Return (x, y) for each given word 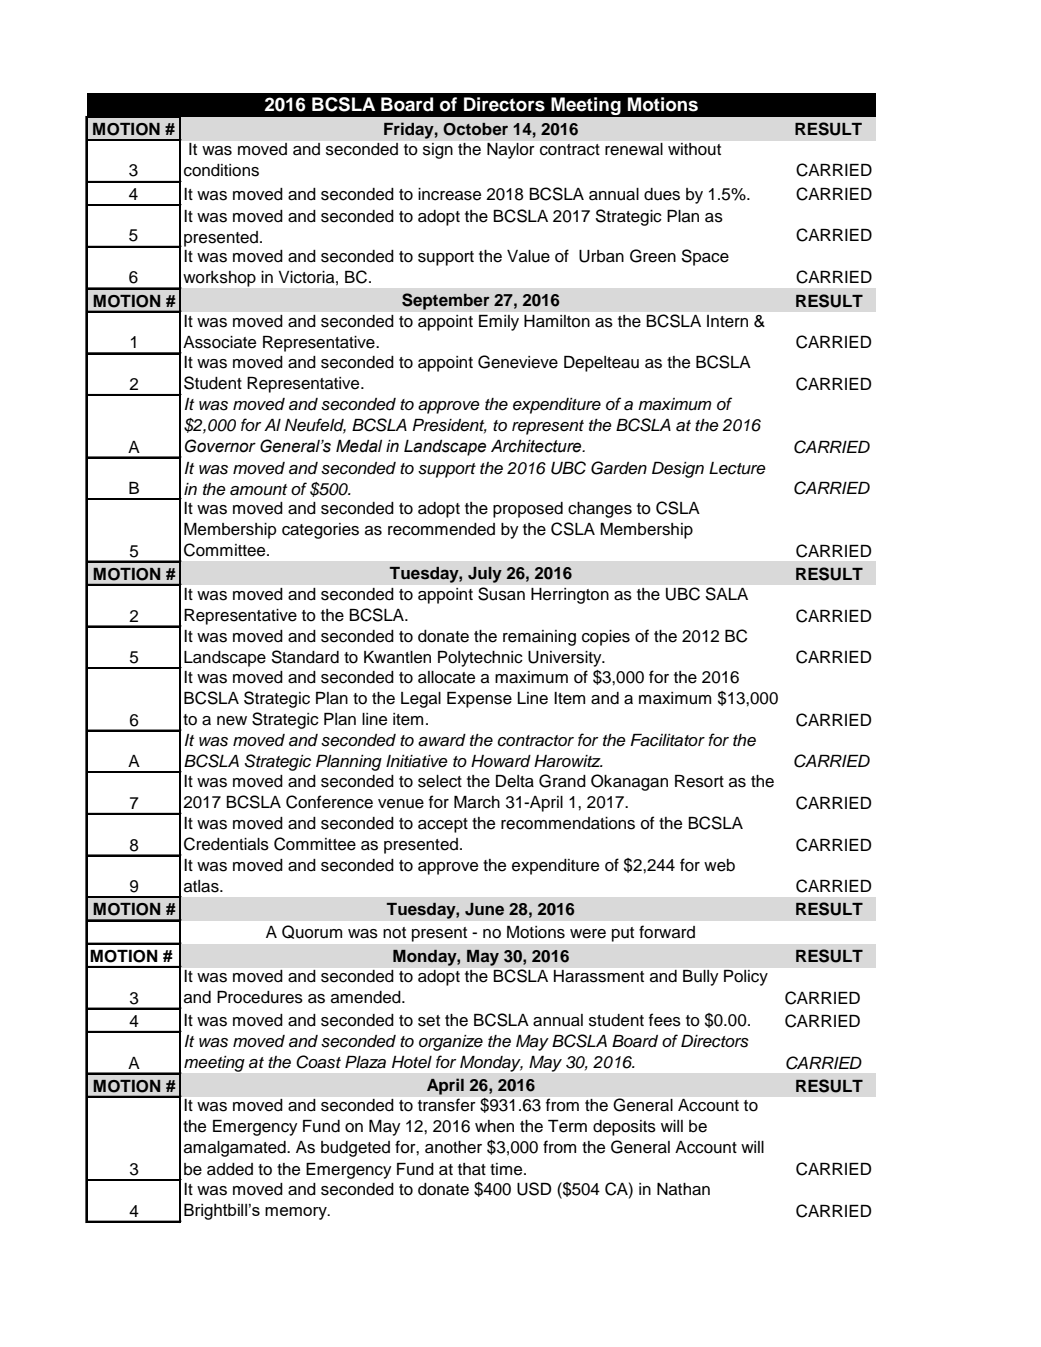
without (694, 149)
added (230, 1169)
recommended (441, 529)
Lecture (737, 468)
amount (258, 490)
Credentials (226, 844)
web (719, 865)
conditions (221, 170)
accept (443, 825)
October (475, 129)
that (472, 1169)
